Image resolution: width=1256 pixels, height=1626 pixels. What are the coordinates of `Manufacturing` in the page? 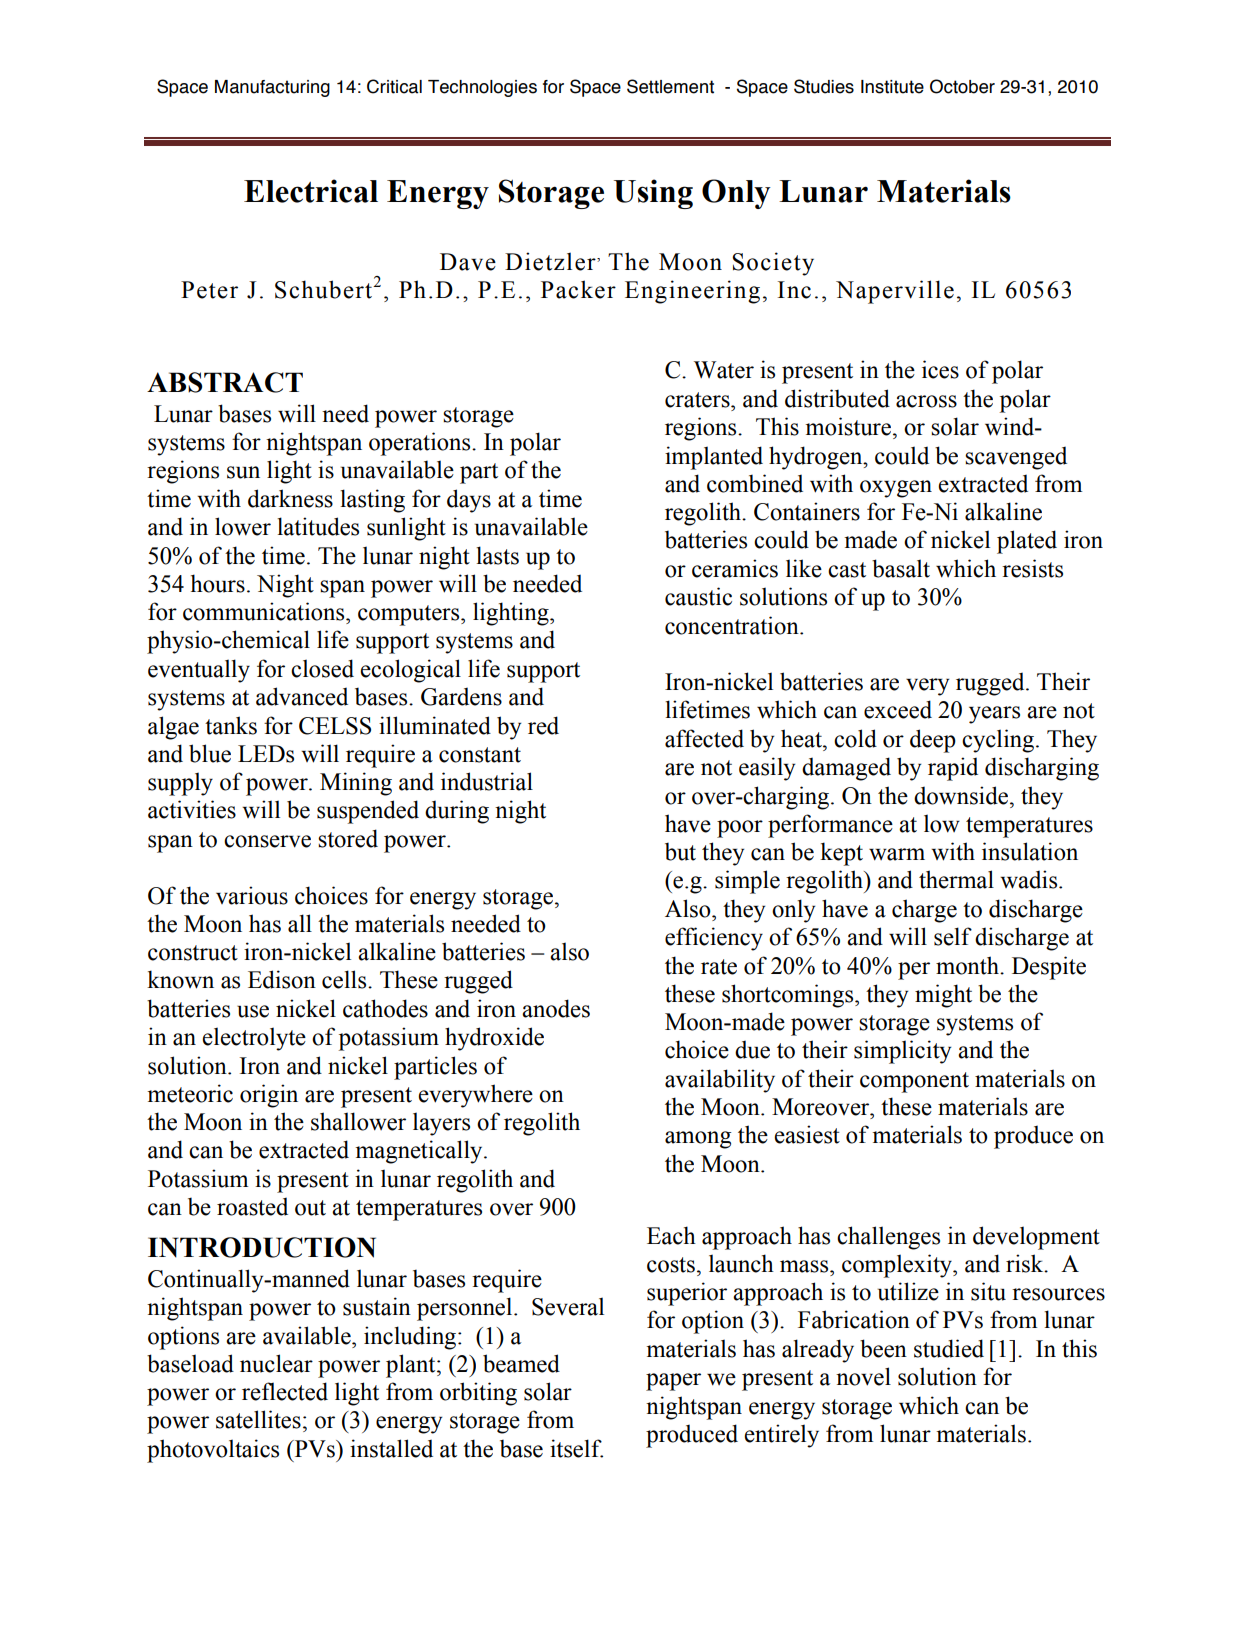 It's located at (272, 88).
